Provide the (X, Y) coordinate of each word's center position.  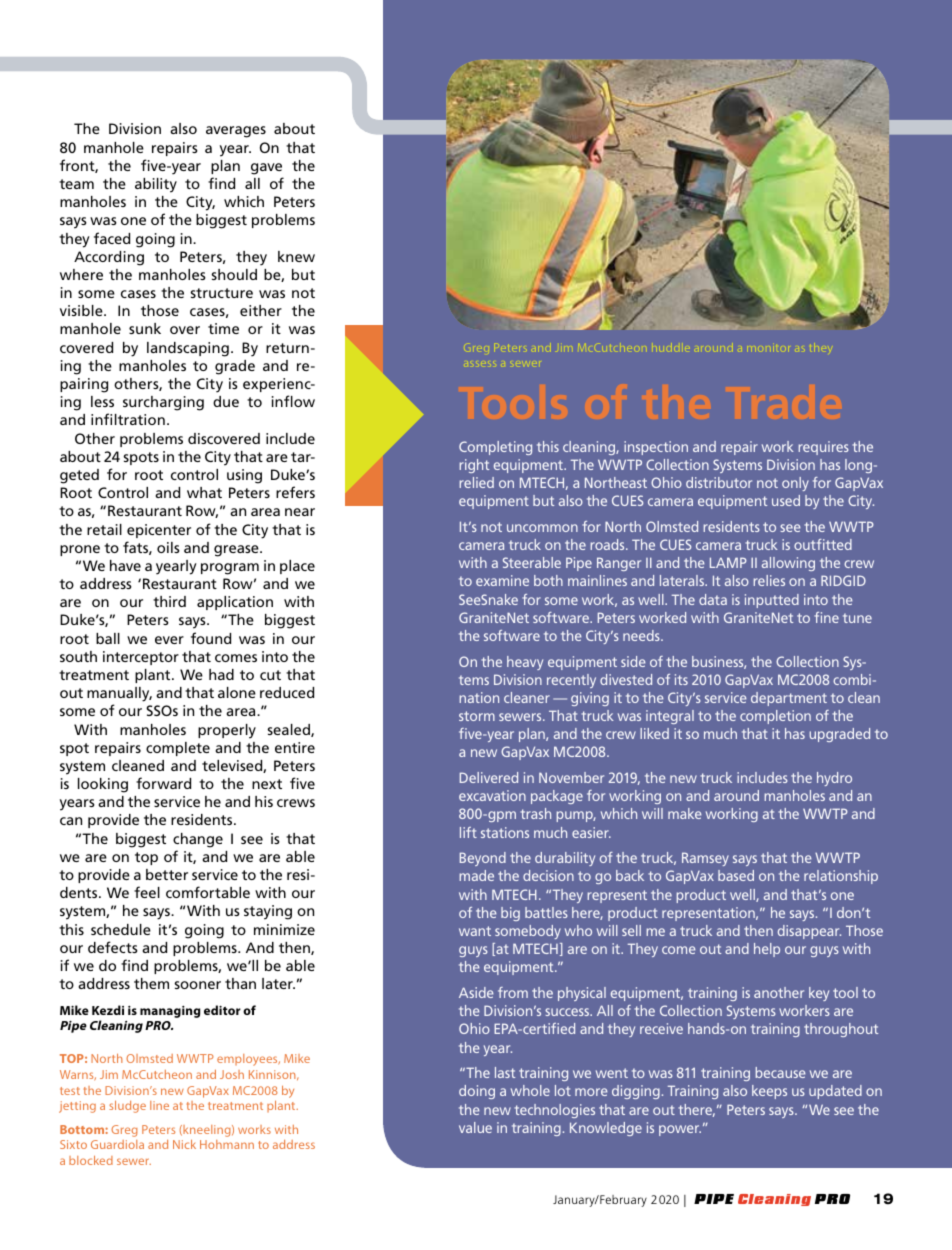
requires (824, 448)
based (736, 875)
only (795, 484)
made (476, 875)
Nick (184, 1144)
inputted (772, 601)
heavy (525, 663)
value (475, 1127)
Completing (495, 448)
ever (169, 640)
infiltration (128, 419)
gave (266, 169)
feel (147, 892)
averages (236, 132)
